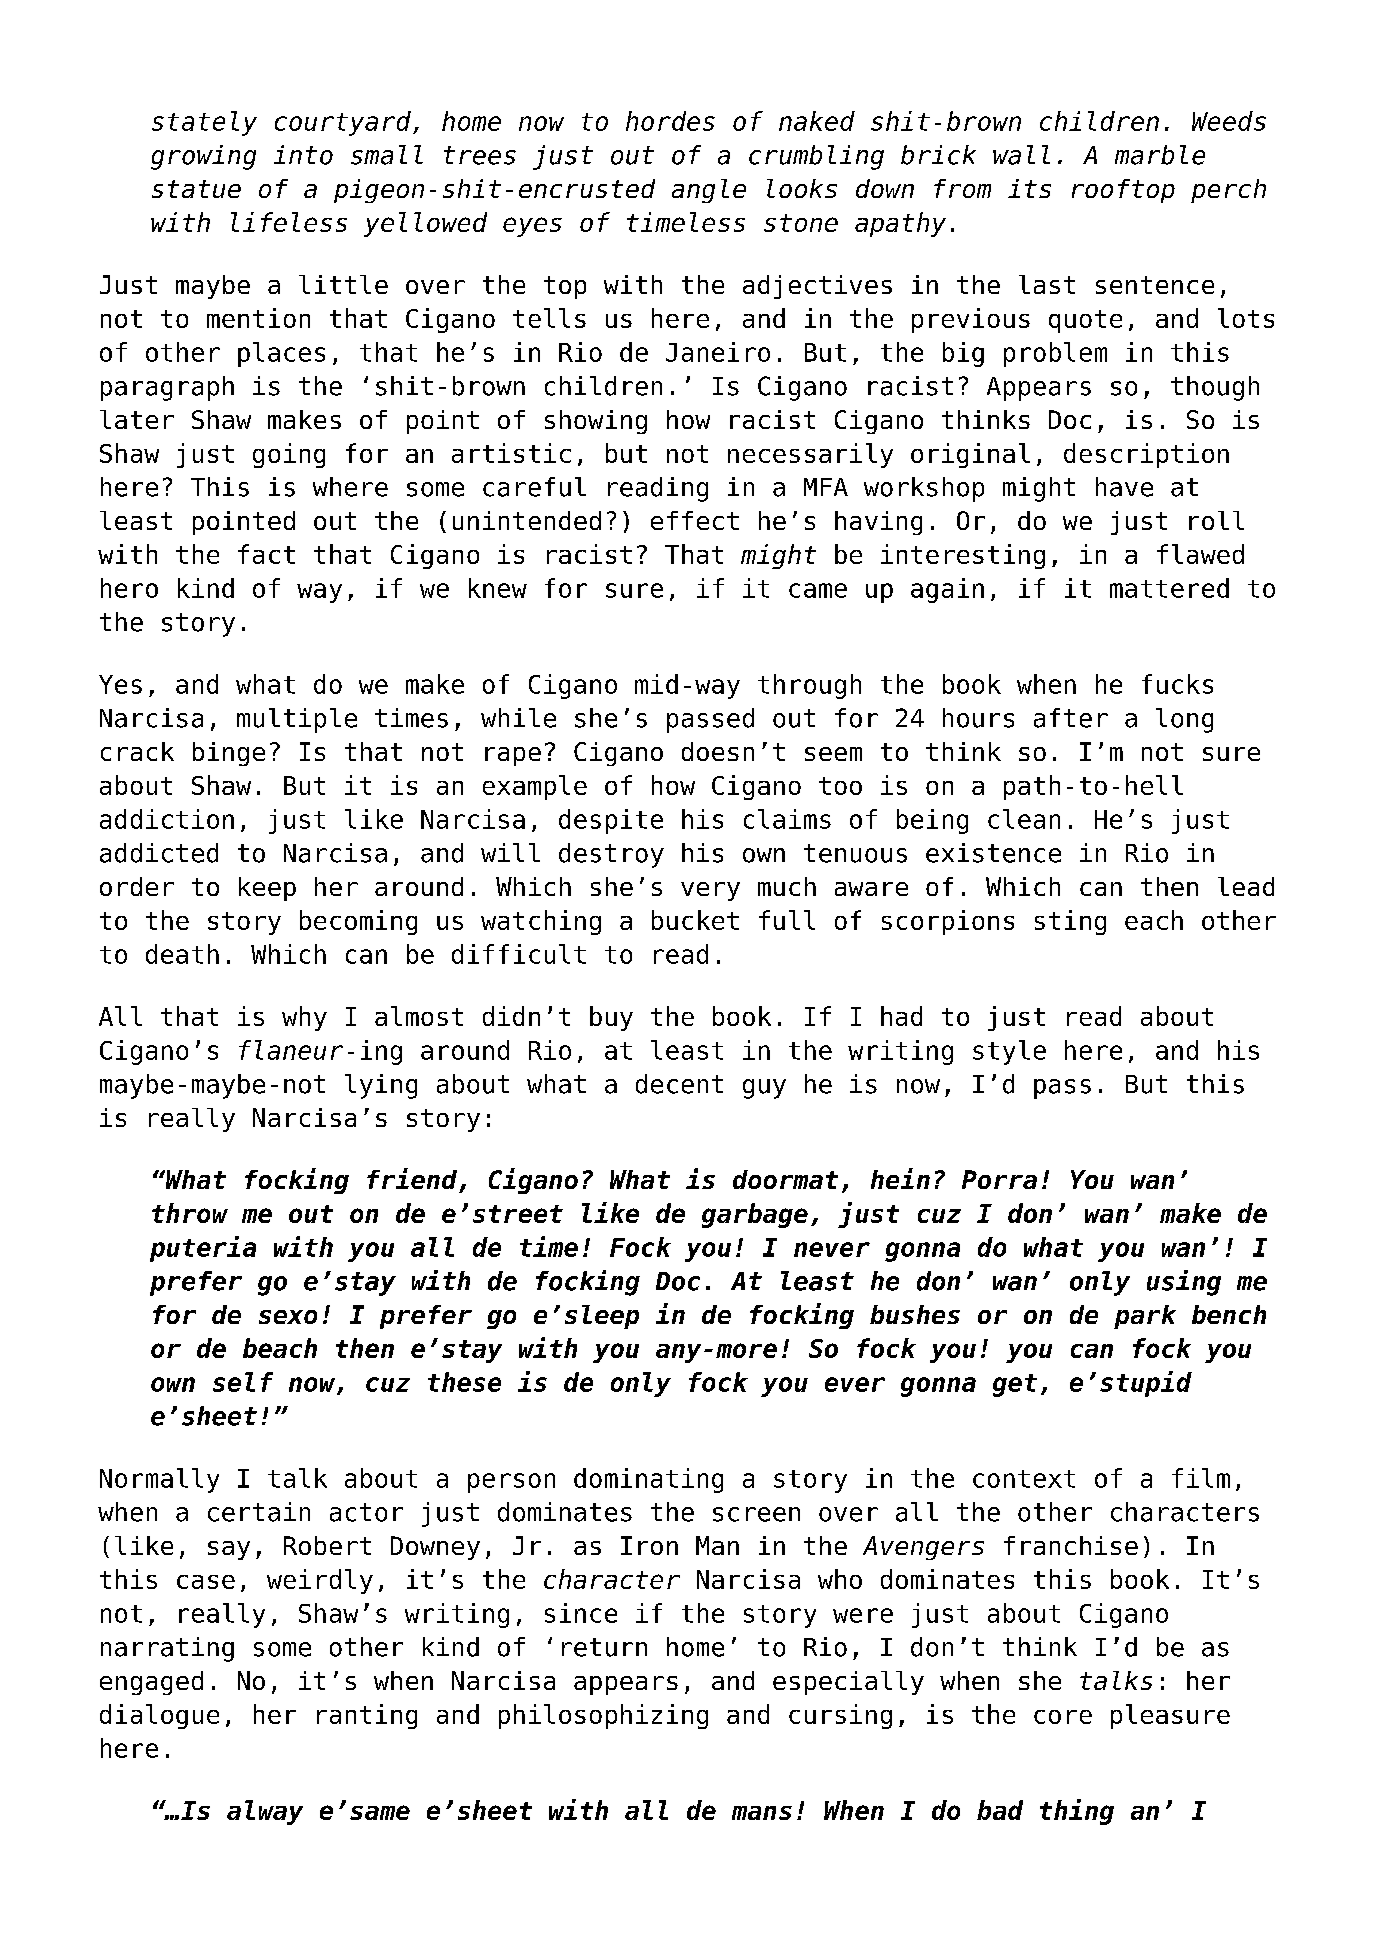 Image resolution: width=1376 pixels, height=1946 pixels. I want to click on into, so click(303, 155).
